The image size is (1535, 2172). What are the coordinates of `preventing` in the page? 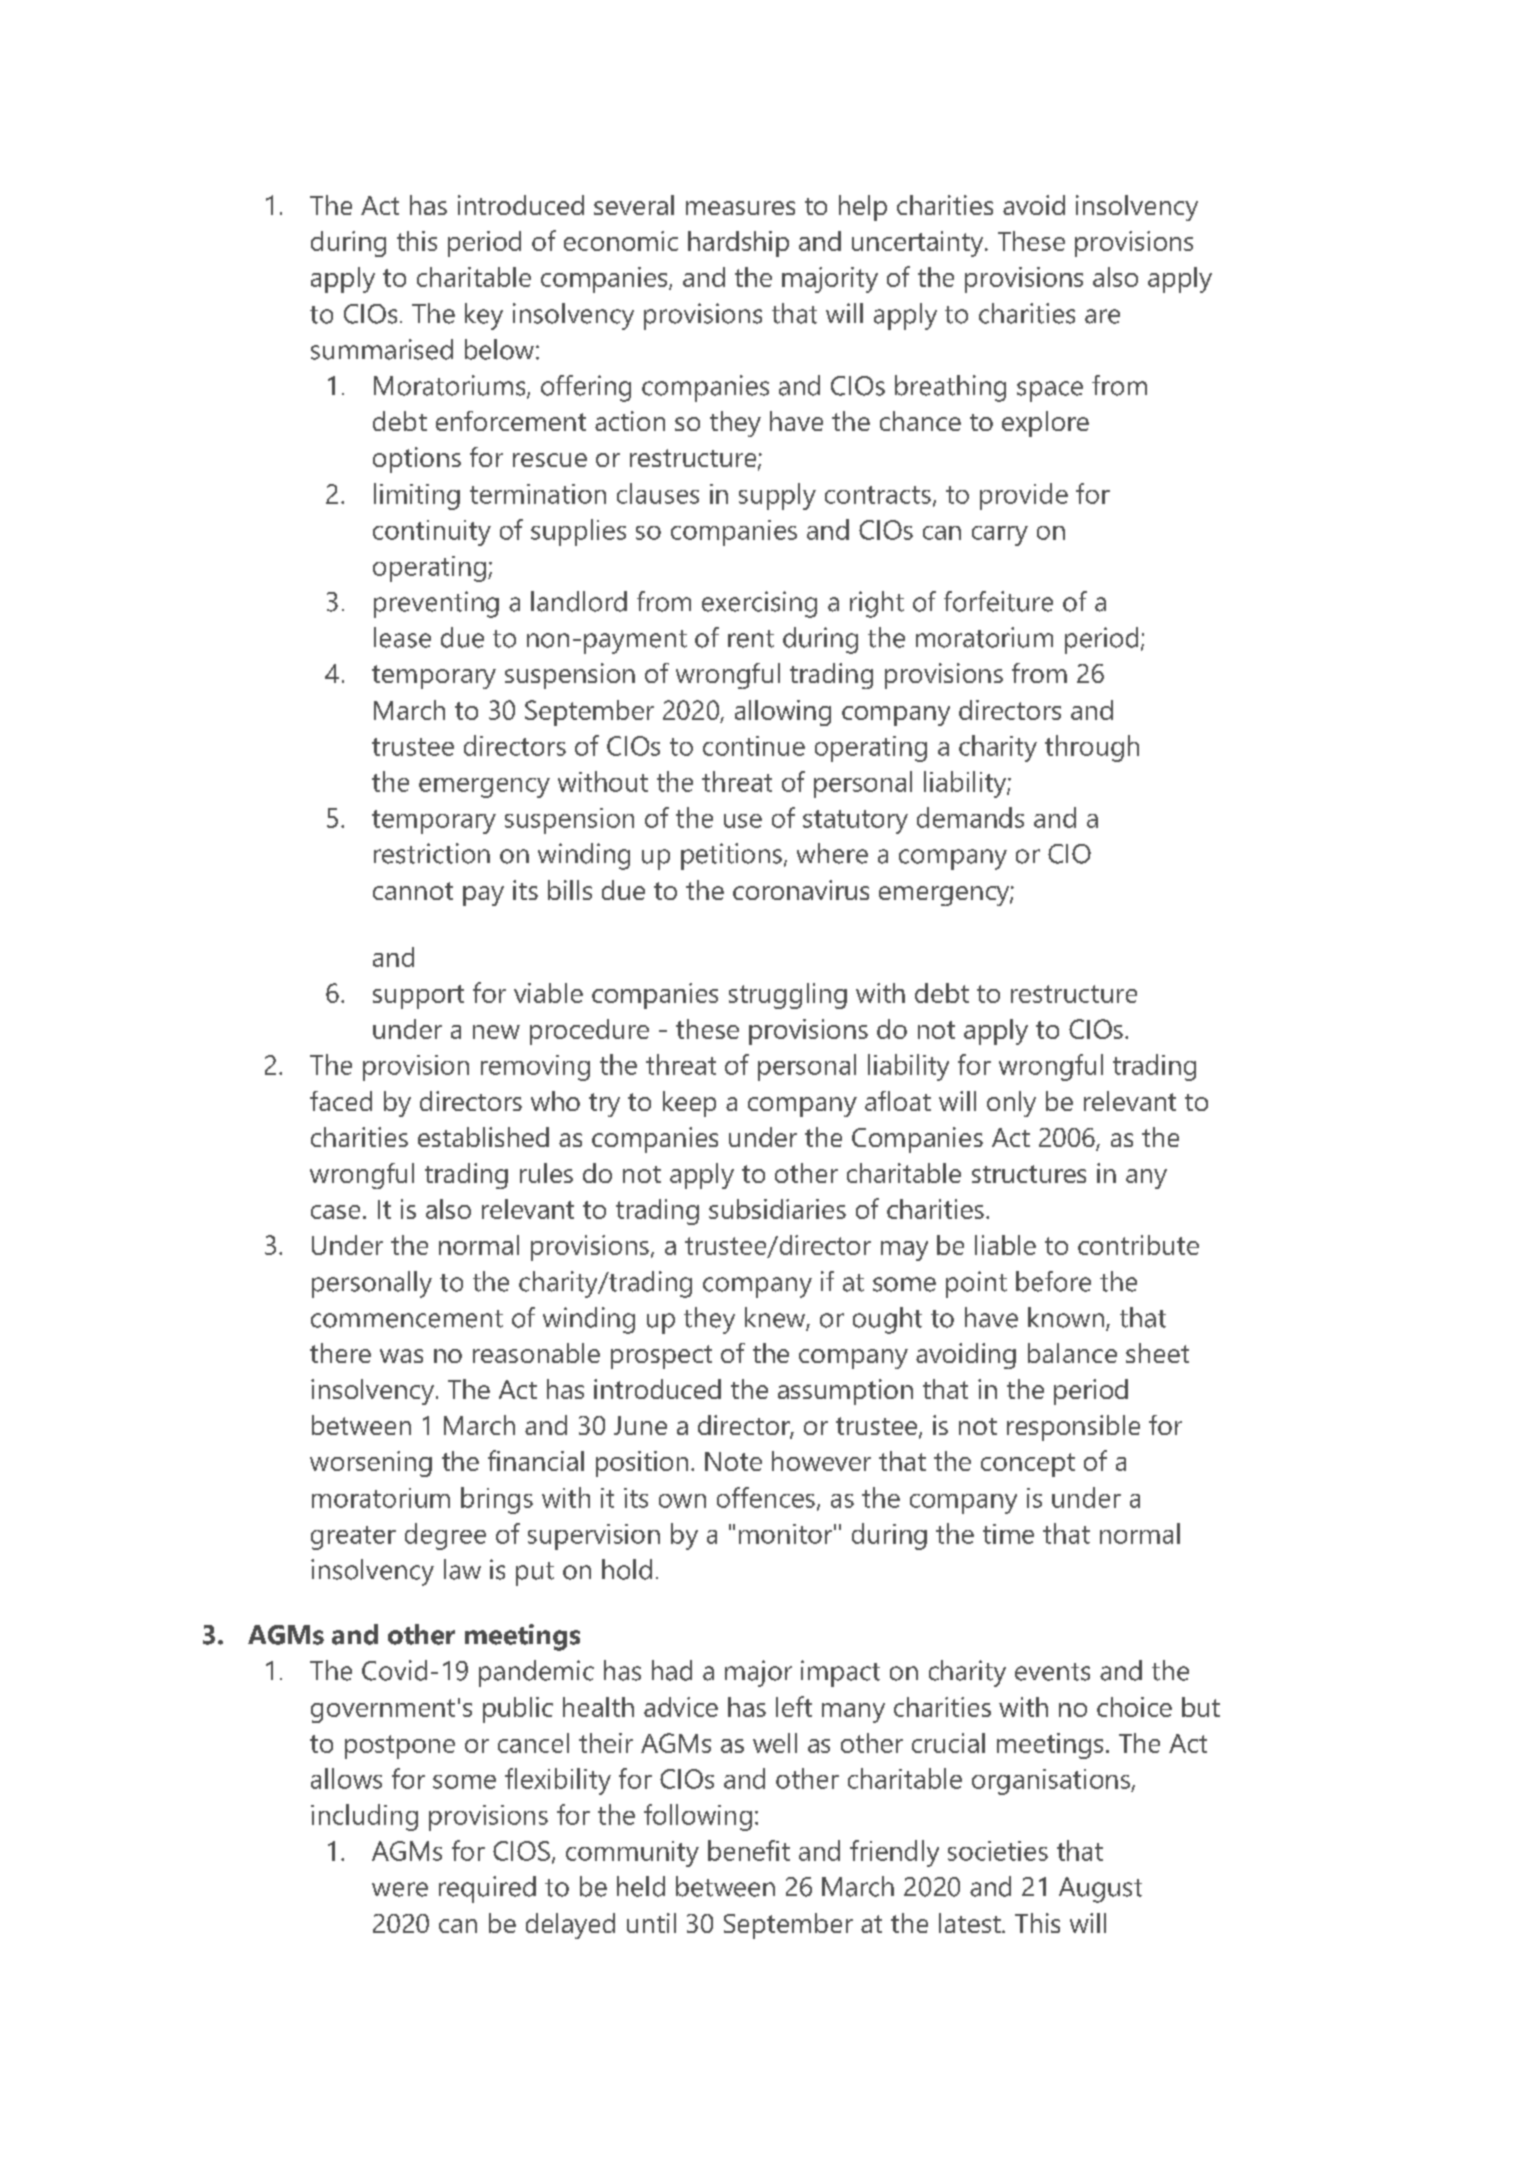 It's located at (436, 604).
